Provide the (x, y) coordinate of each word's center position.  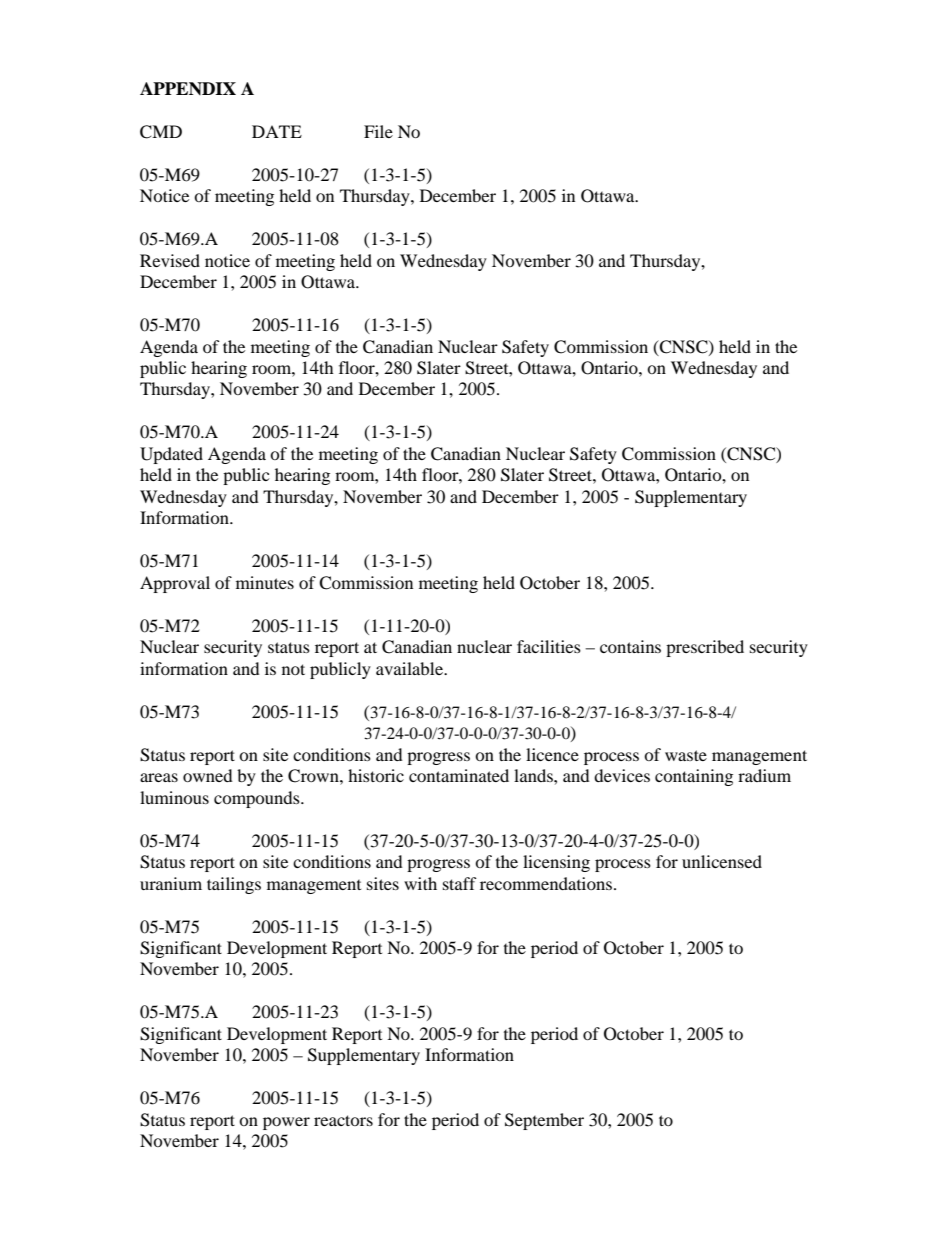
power (286, 1123)
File (378, 131)
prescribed (705, 648)
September (544, 1121)
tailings (234, 885)
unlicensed (722, 861)
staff (460, 883)
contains (630, 646)
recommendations (546, 883)
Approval (175, 584)
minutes (265, 582)
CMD (161, 132)
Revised (170, 260)
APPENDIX (188, 88)
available (410, 668)
